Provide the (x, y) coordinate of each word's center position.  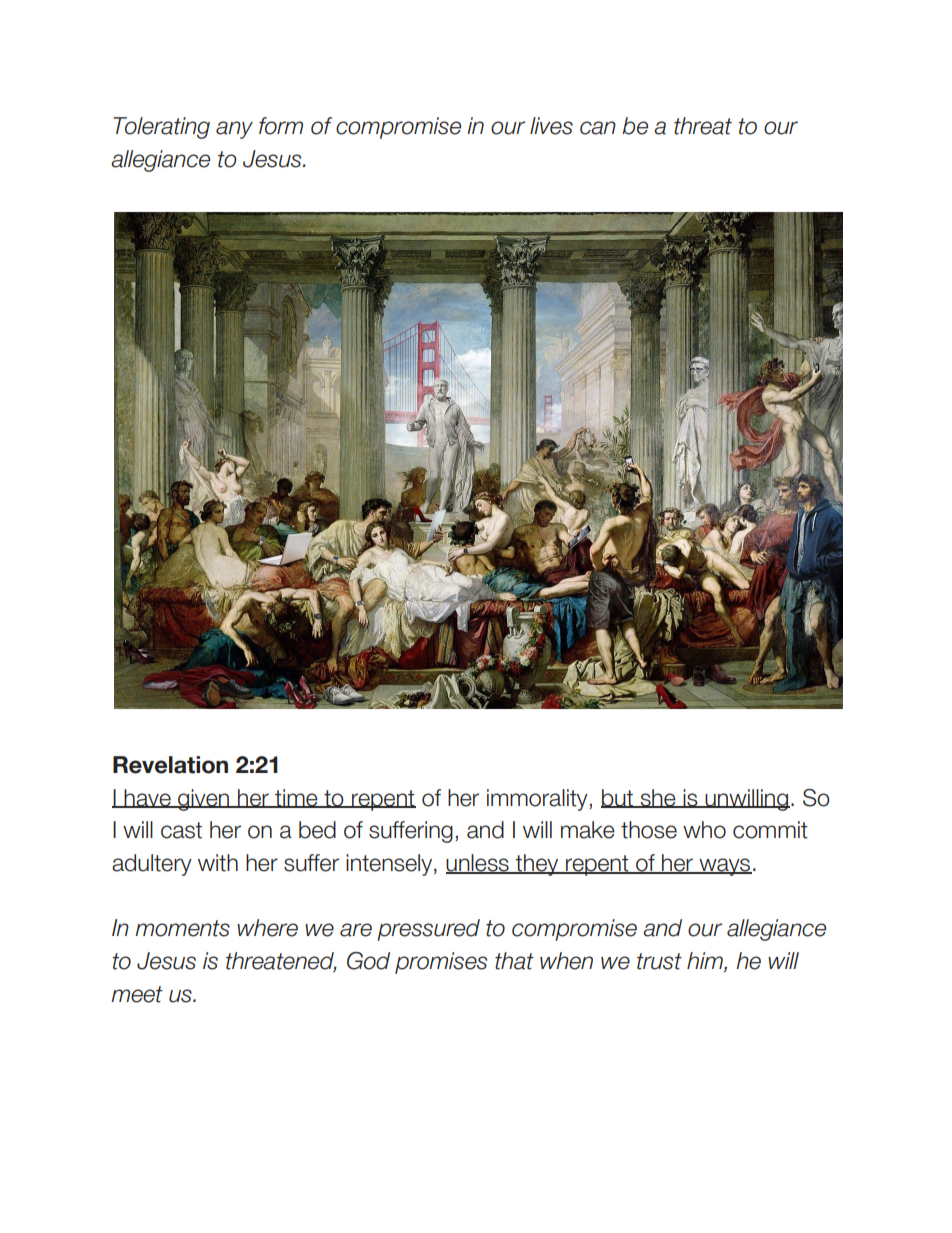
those (649, 830)
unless (478, 864)
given (203, 800)
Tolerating (161, 128)
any (234, 130)
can (598, 128)
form (281, 126)
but (618, 798)
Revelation (170, 765)
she (658, 798)
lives (551, 126)
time (296, 798)
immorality (538, 800)
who (704, 830)
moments (182, 928)
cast (181, 830)
